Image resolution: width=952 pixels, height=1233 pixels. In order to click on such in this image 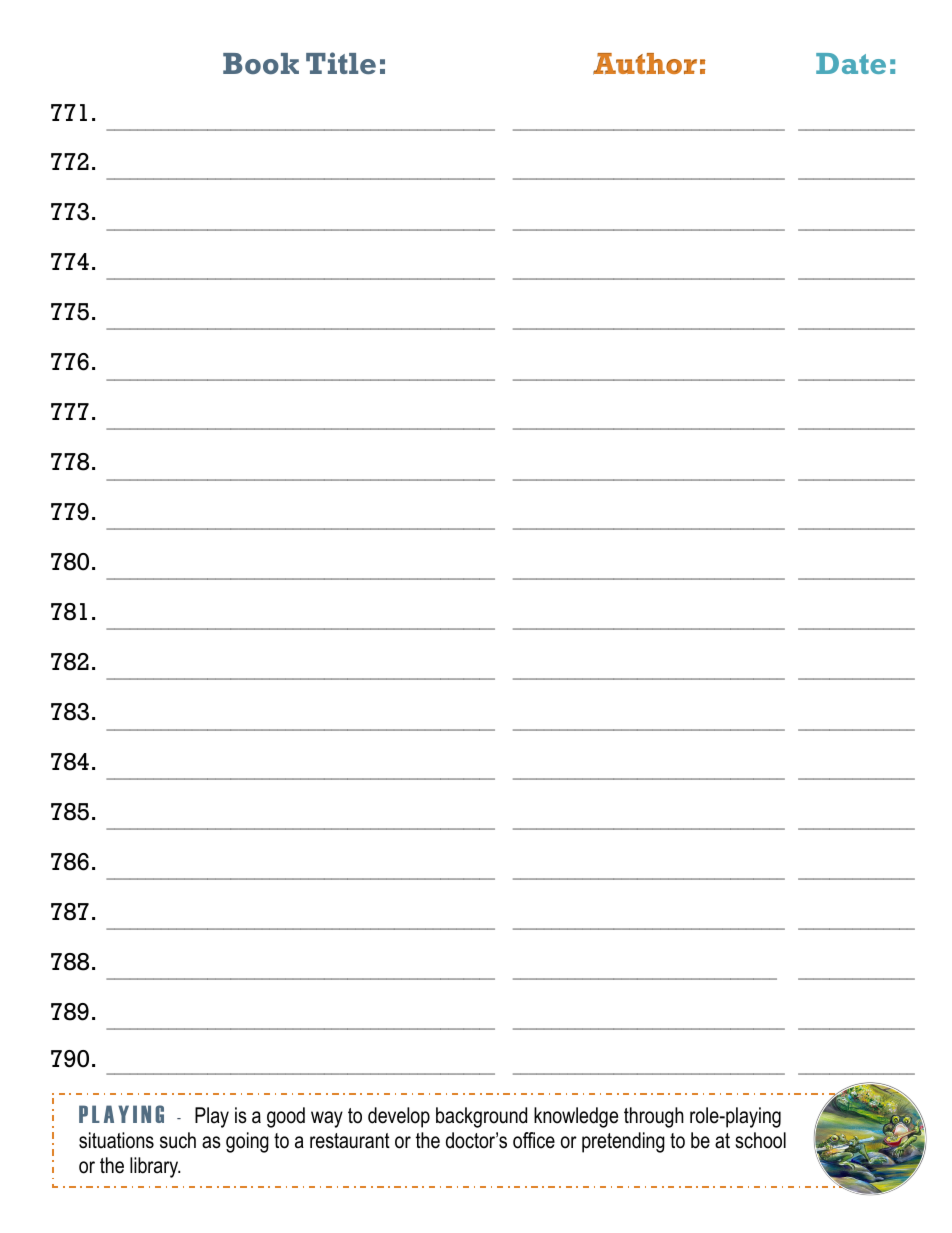, I will do `click(178, 1140)`.
